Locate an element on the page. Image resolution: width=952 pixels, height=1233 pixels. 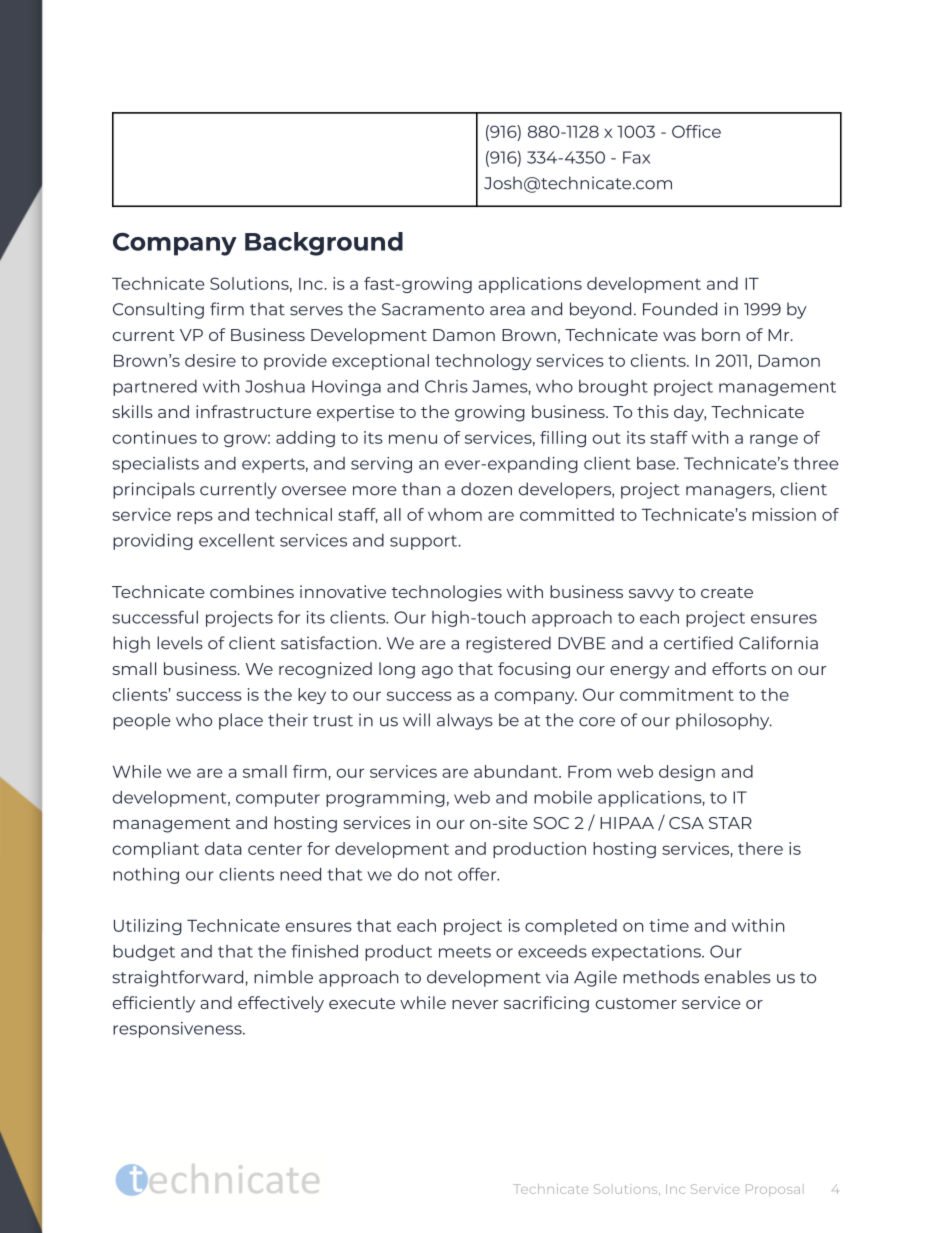
Fax is located at coordinates (636, 157).
